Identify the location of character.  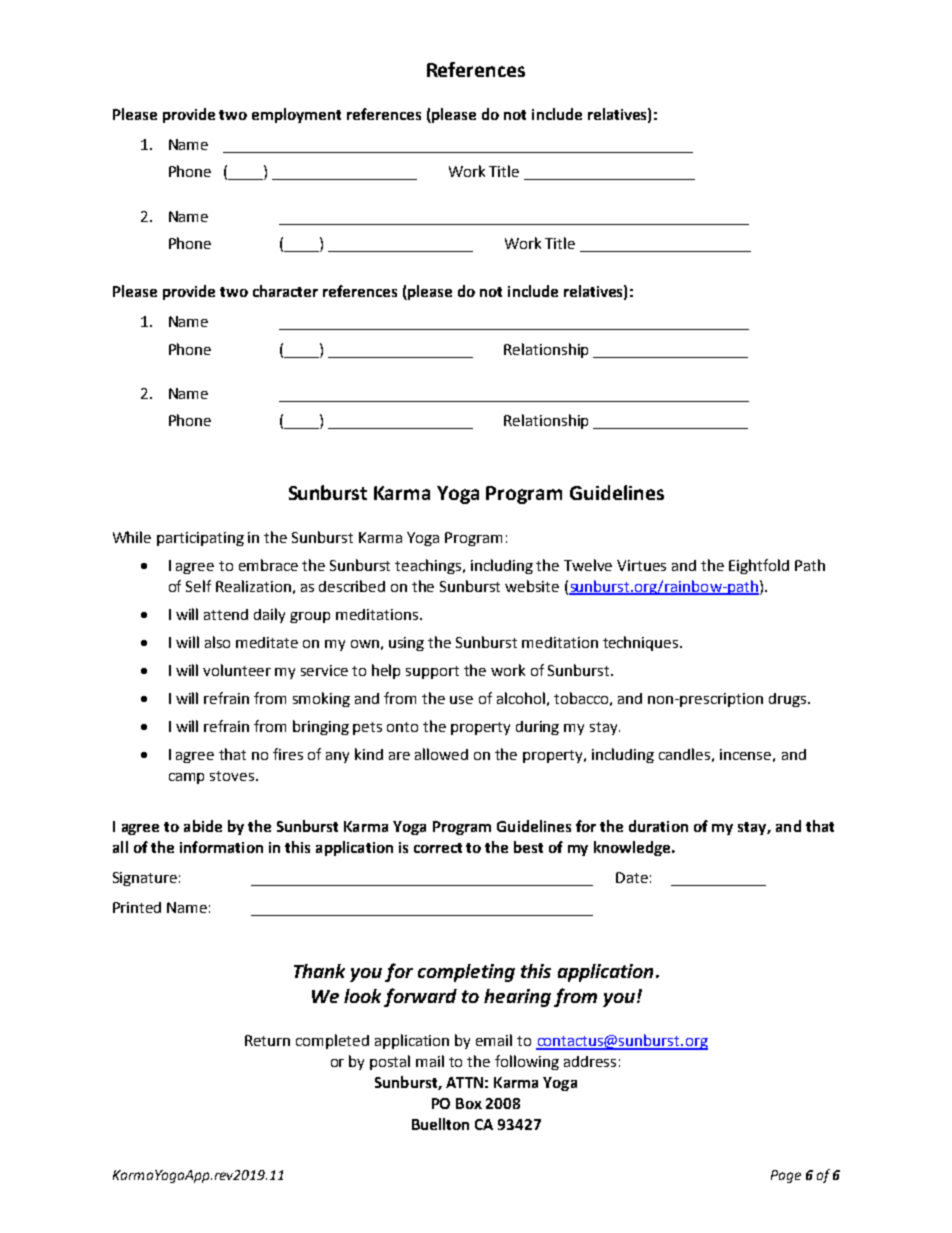
(285, 291).
